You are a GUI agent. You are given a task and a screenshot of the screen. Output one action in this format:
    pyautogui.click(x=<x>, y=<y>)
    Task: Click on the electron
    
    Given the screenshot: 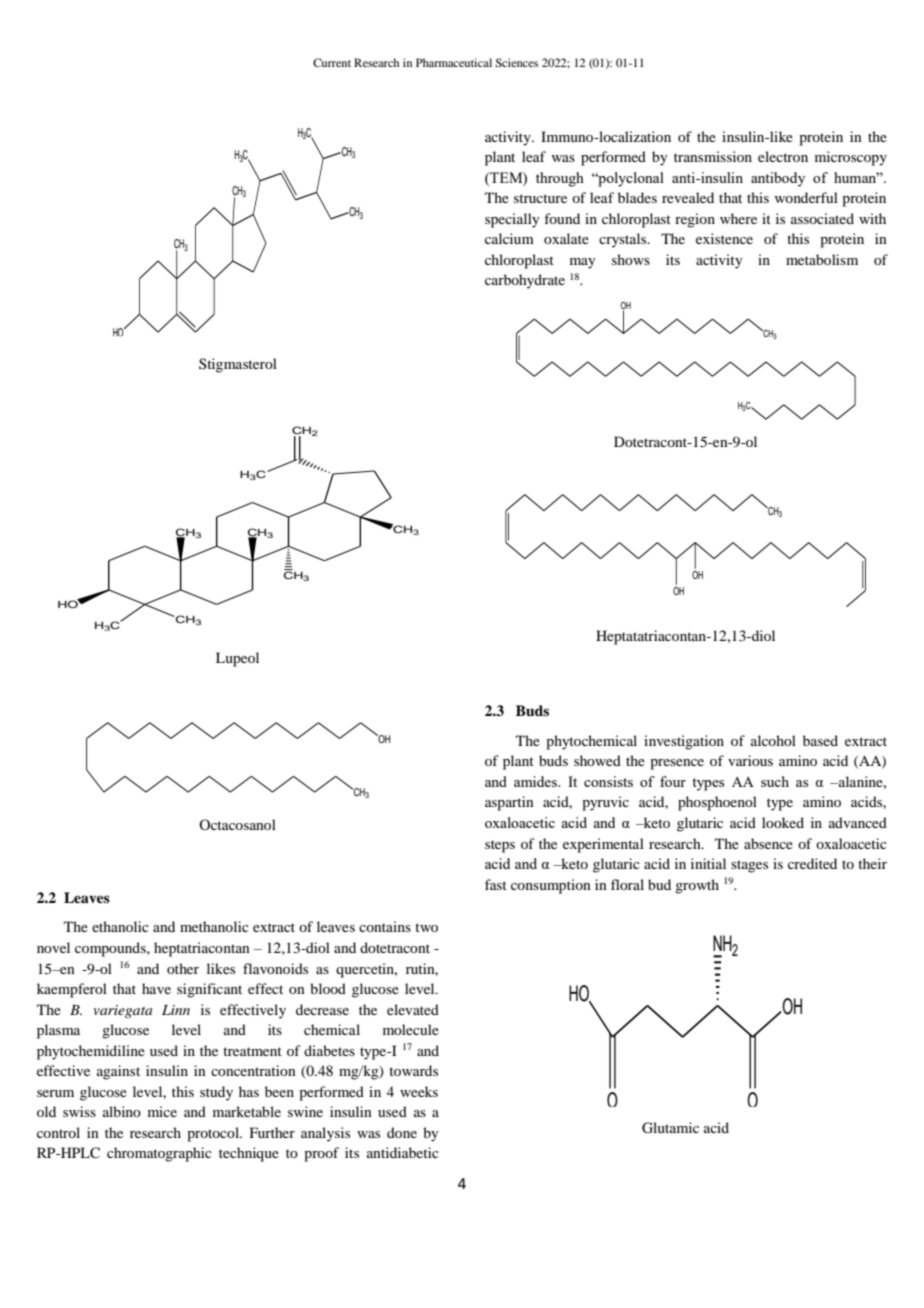 What is the action you would take?
    pyautogui.click(x=783, y=156)
